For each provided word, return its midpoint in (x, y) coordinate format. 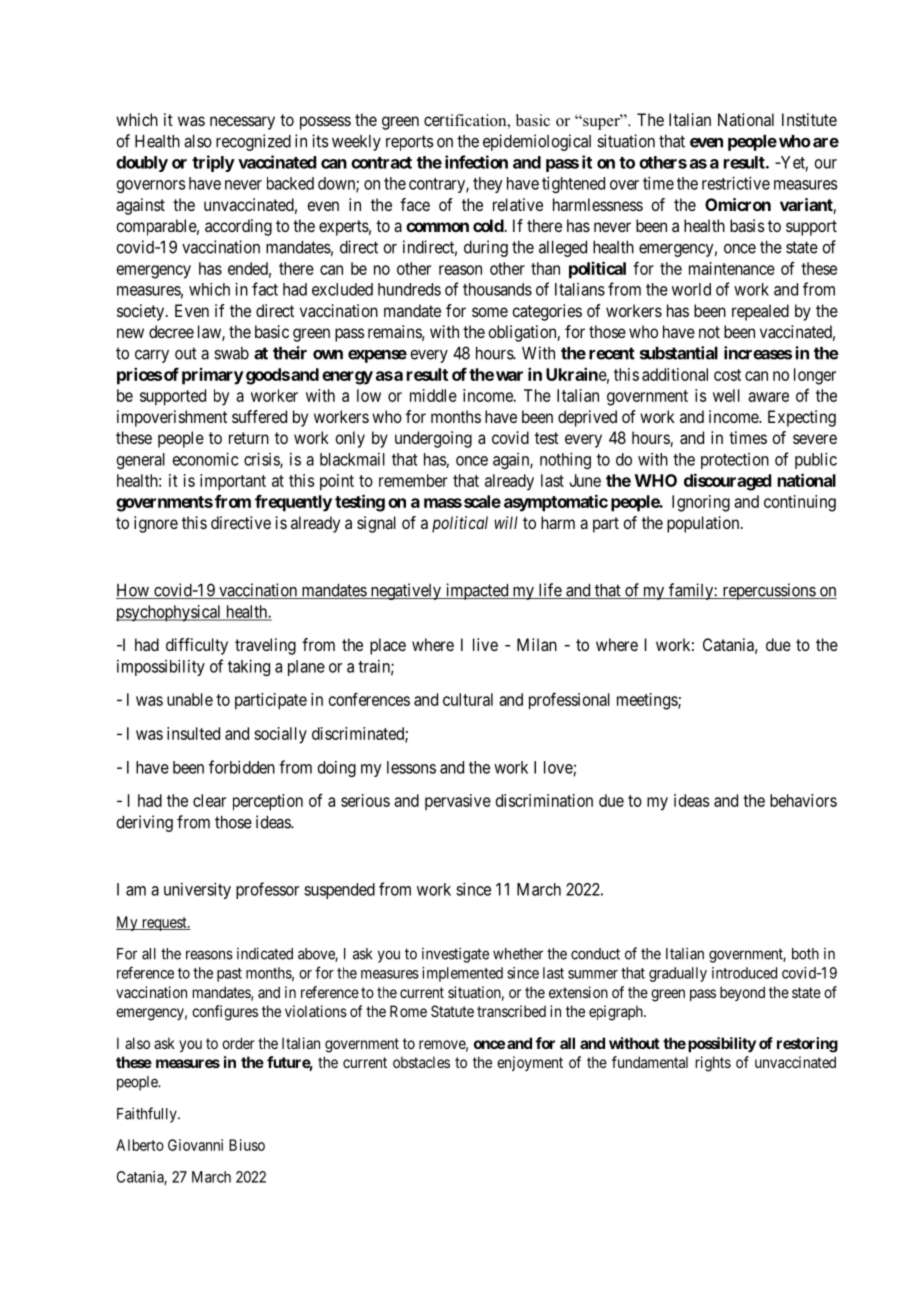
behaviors (803, 800)
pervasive (458, 802)
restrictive (736, 183)
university (197, 890)
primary (213, 376)
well (726, 395)
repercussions (768, 591)
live (485, 644)
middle (433, 395)
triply (213, 163)
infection (476, 162)
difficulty (197, 646)
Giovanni (195, 1145)
